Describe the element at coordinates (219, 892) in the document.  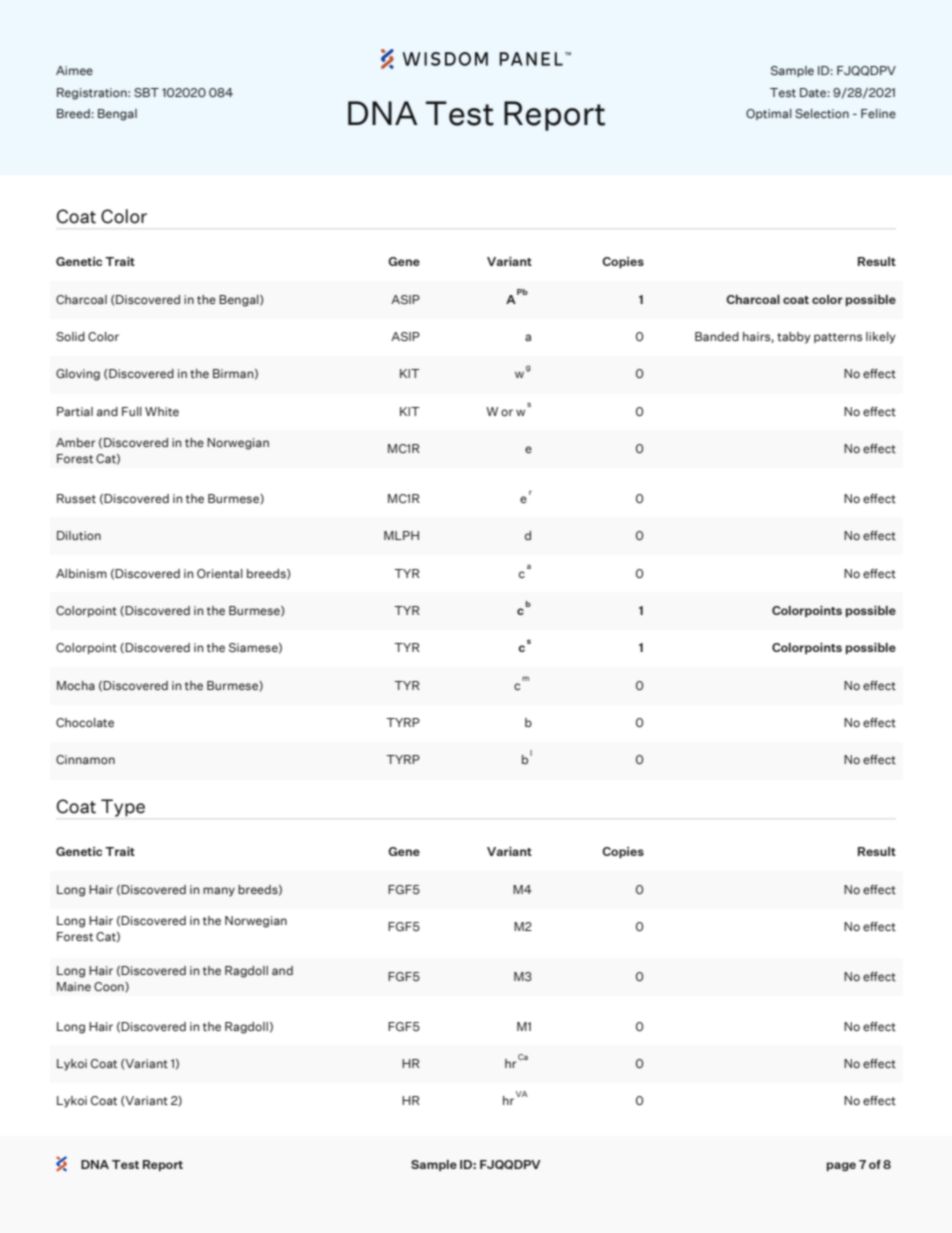
I see `many` at that location.
